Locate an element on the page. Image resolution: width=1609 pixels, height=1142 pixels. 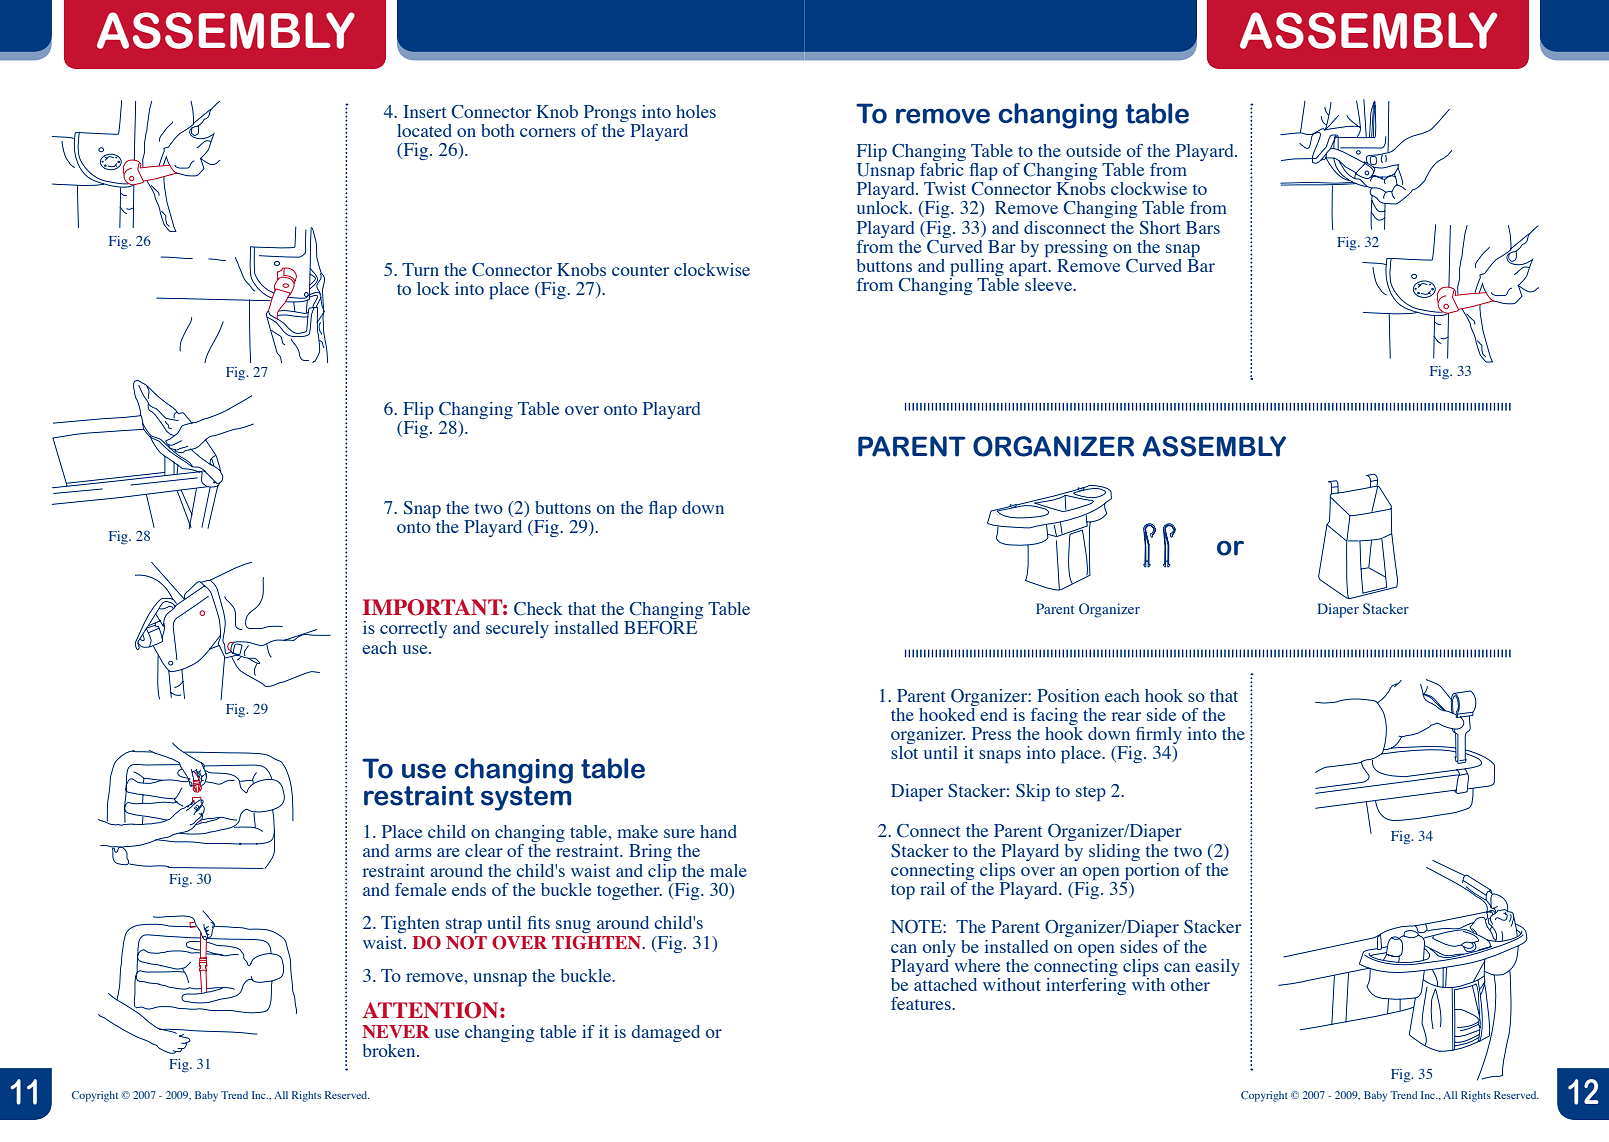
hand is located at coordinates (718, 831).
